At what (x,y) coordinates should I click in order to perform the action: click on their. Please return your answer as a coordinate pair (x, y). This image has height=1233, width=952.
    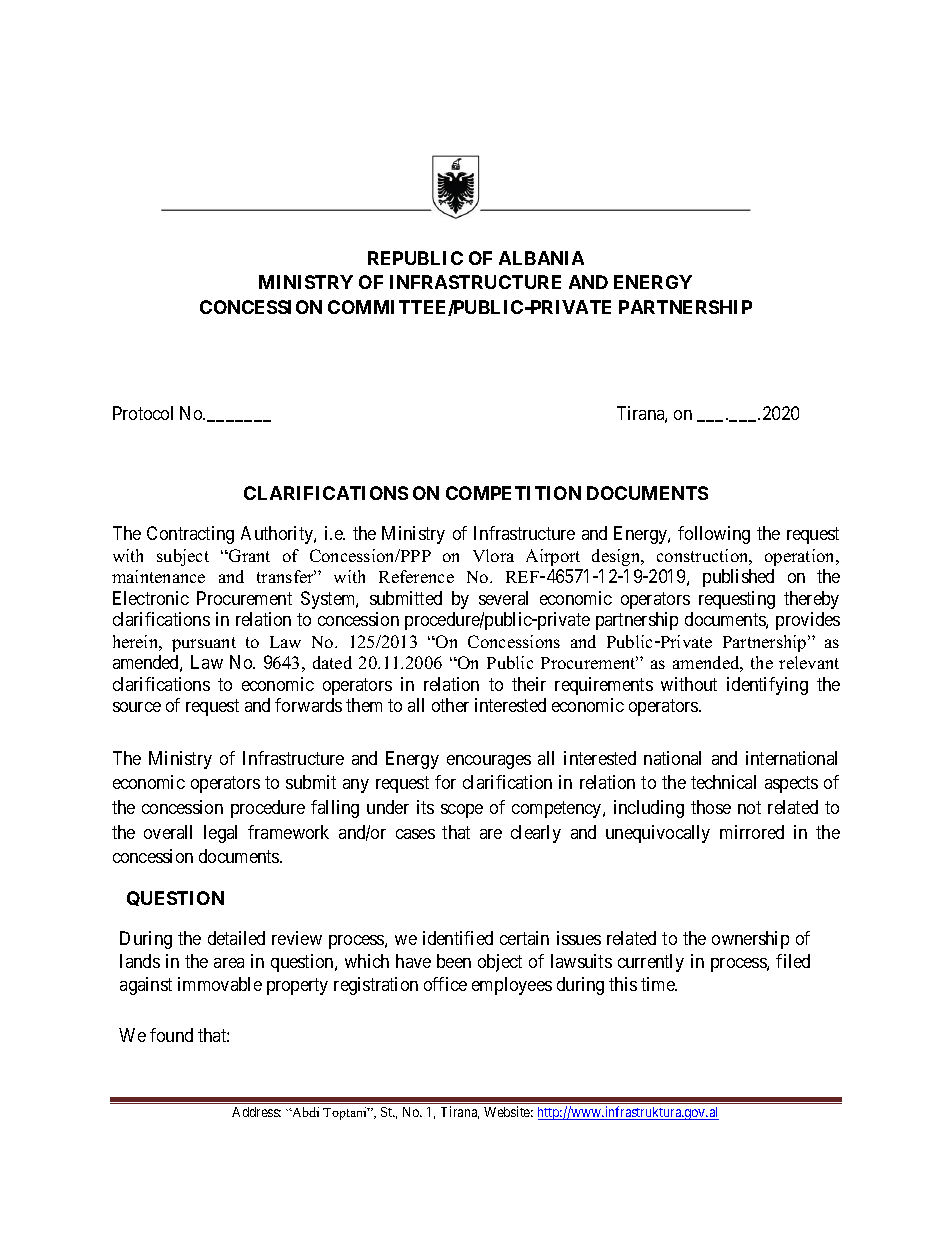
    Looking at the image, I should click on (529, 684).
